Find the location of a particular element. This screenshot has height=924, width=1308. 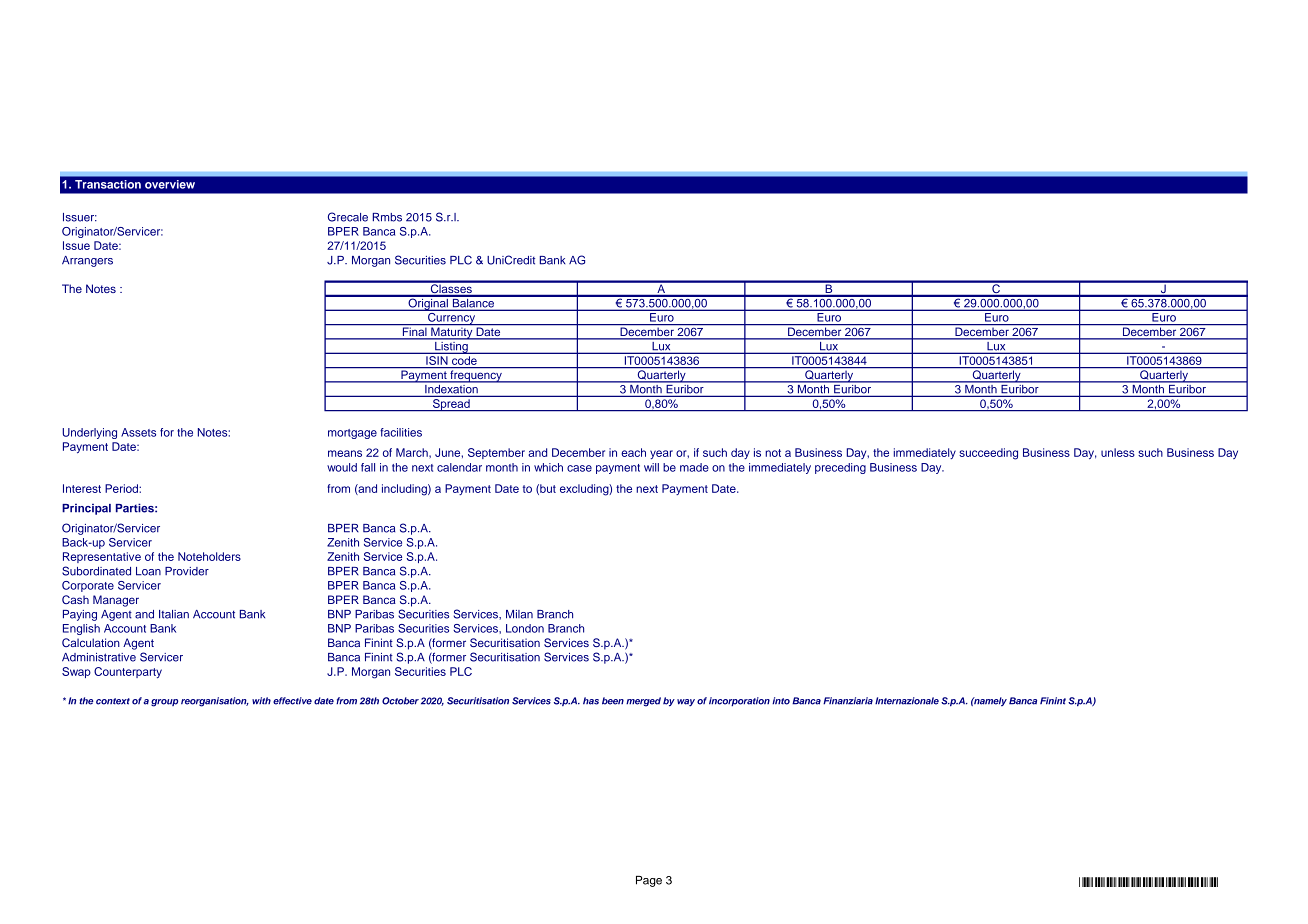

has is located at coordinates (591, 701).
